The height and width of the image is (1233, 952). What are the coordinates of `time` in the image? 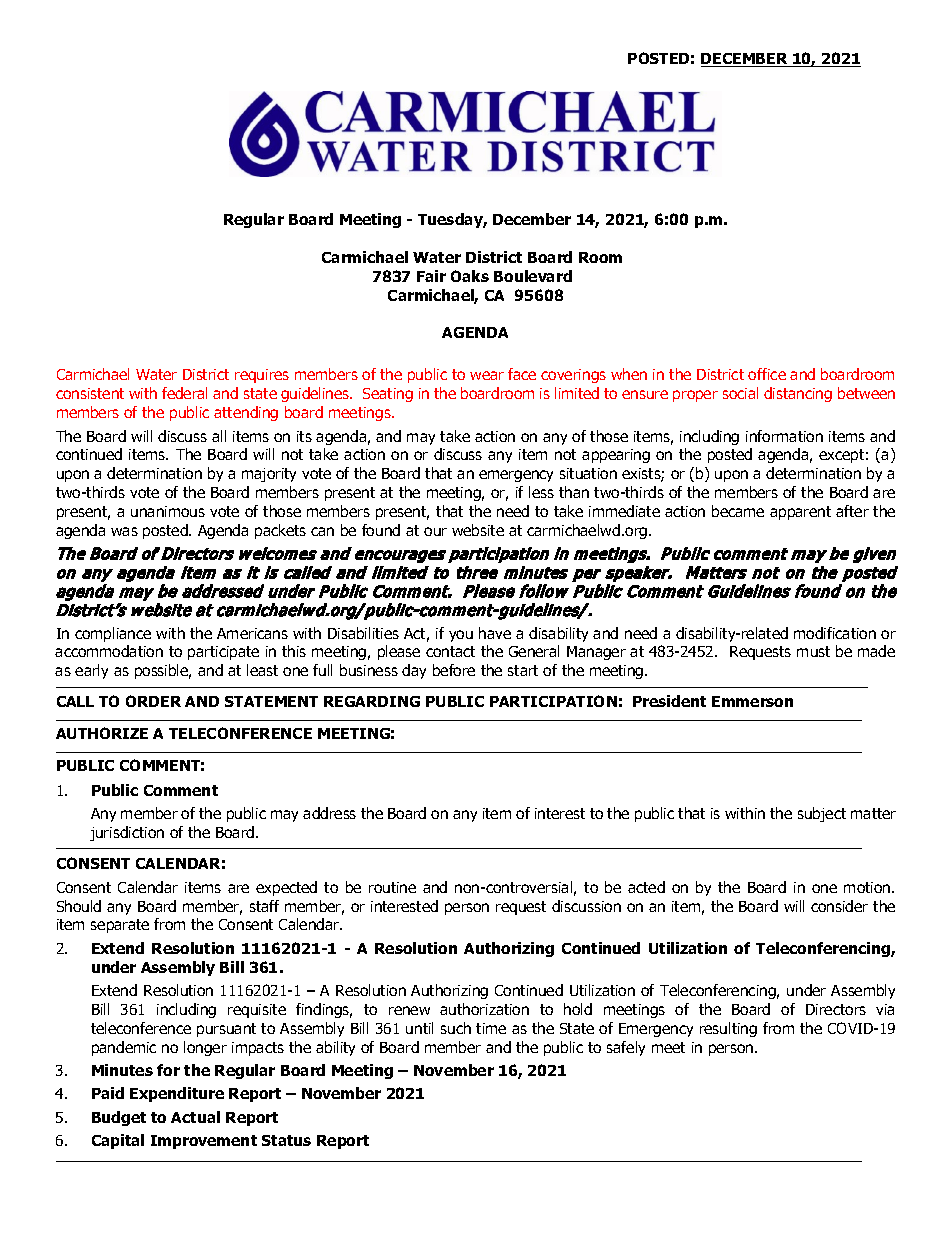 It's located at (491, 1028).
